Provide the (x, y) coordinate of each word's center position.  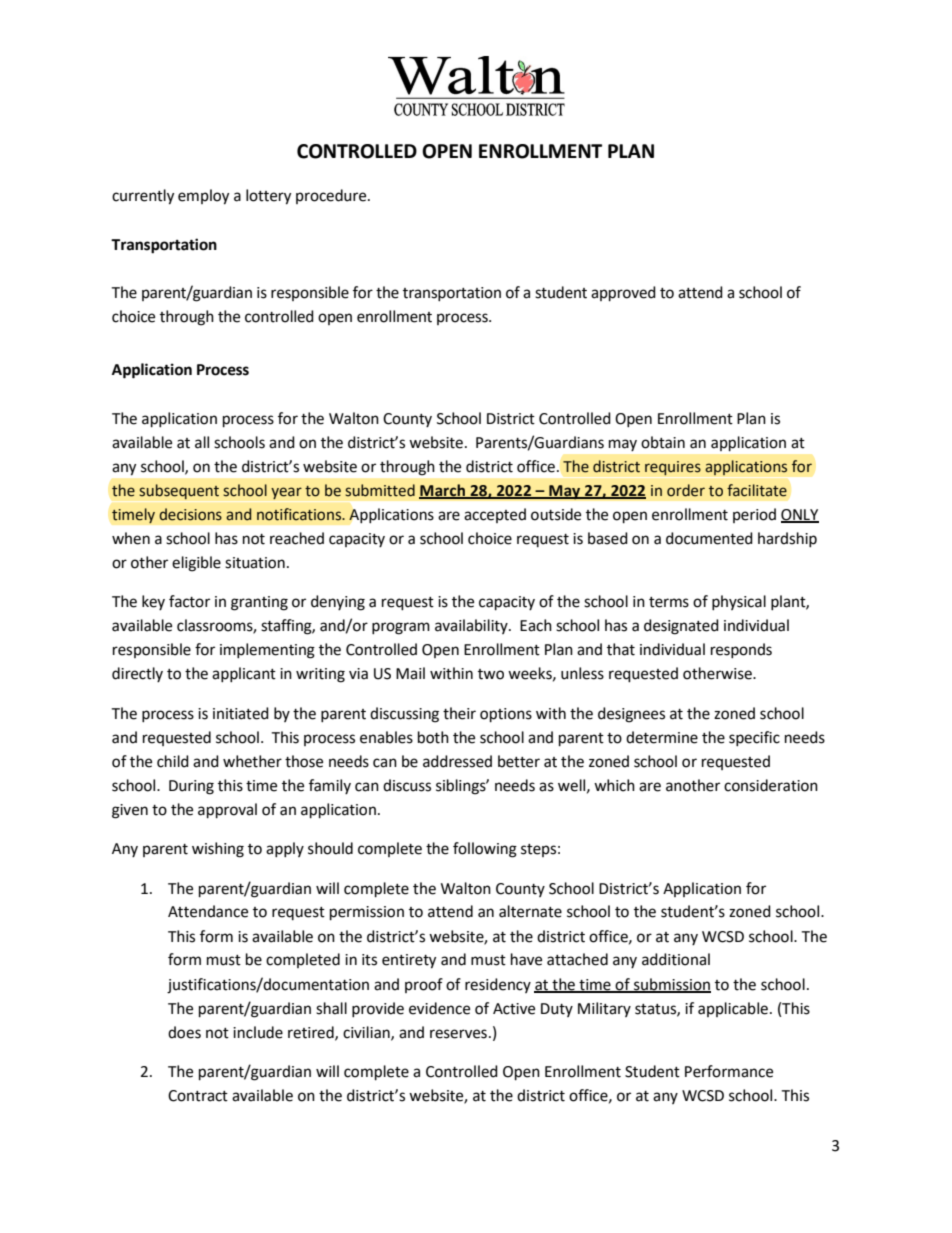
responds (741, 650)
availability (472, 626)
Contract (198, 1096)
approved (623, 294)
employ (203, 197)
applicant (244, 674)
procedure (332, 196)
